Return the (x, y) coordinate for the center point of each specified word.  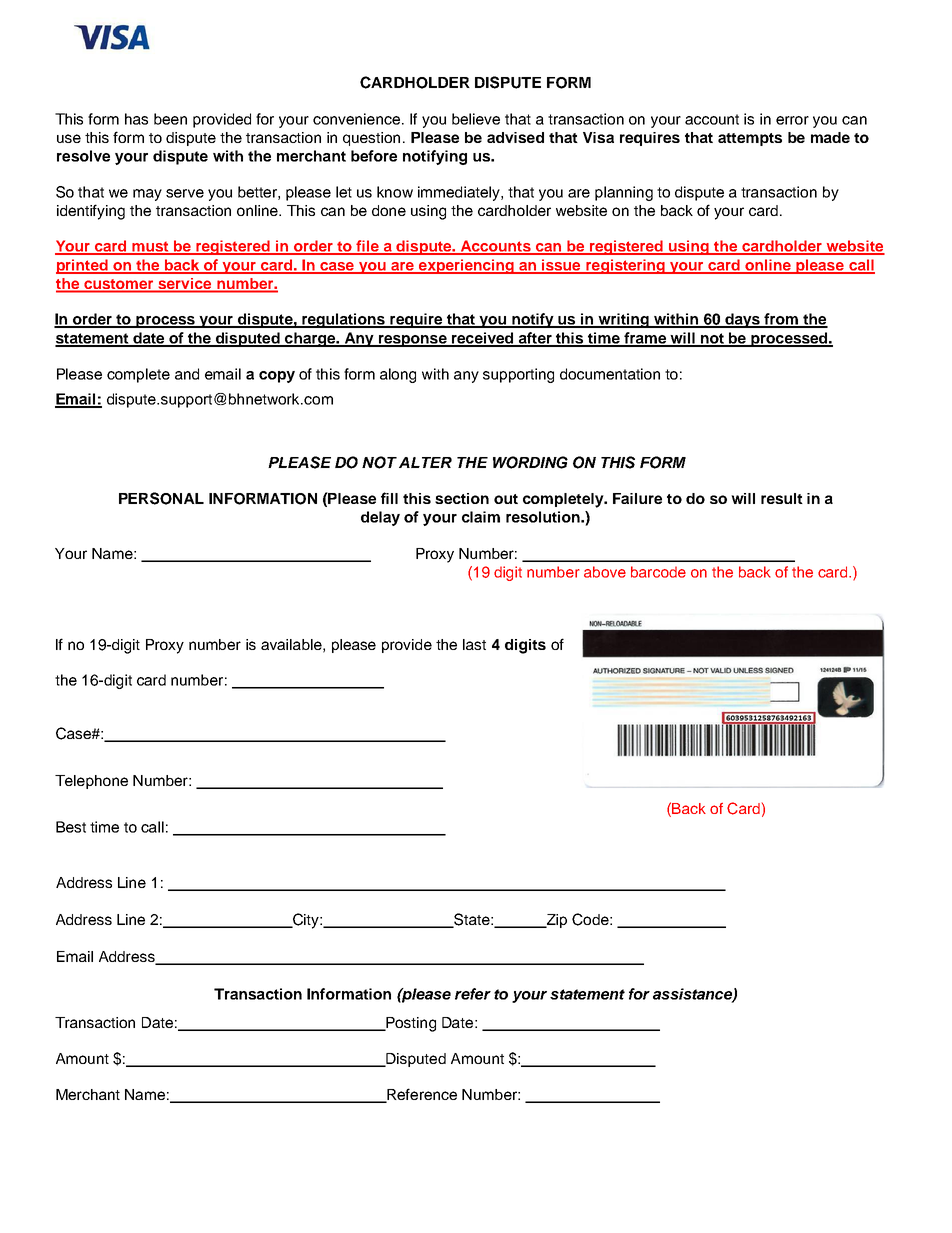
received (482, 339)
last (474, 644)
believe (476, 119)
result (782, 498)
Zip (555, 921)
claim (481, 517)
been (170, 119)
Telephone (91, 782)
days (742, 320)
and (187, 374)
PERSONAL (161, 498)
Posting (410, 1024)
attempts (750, 139)
